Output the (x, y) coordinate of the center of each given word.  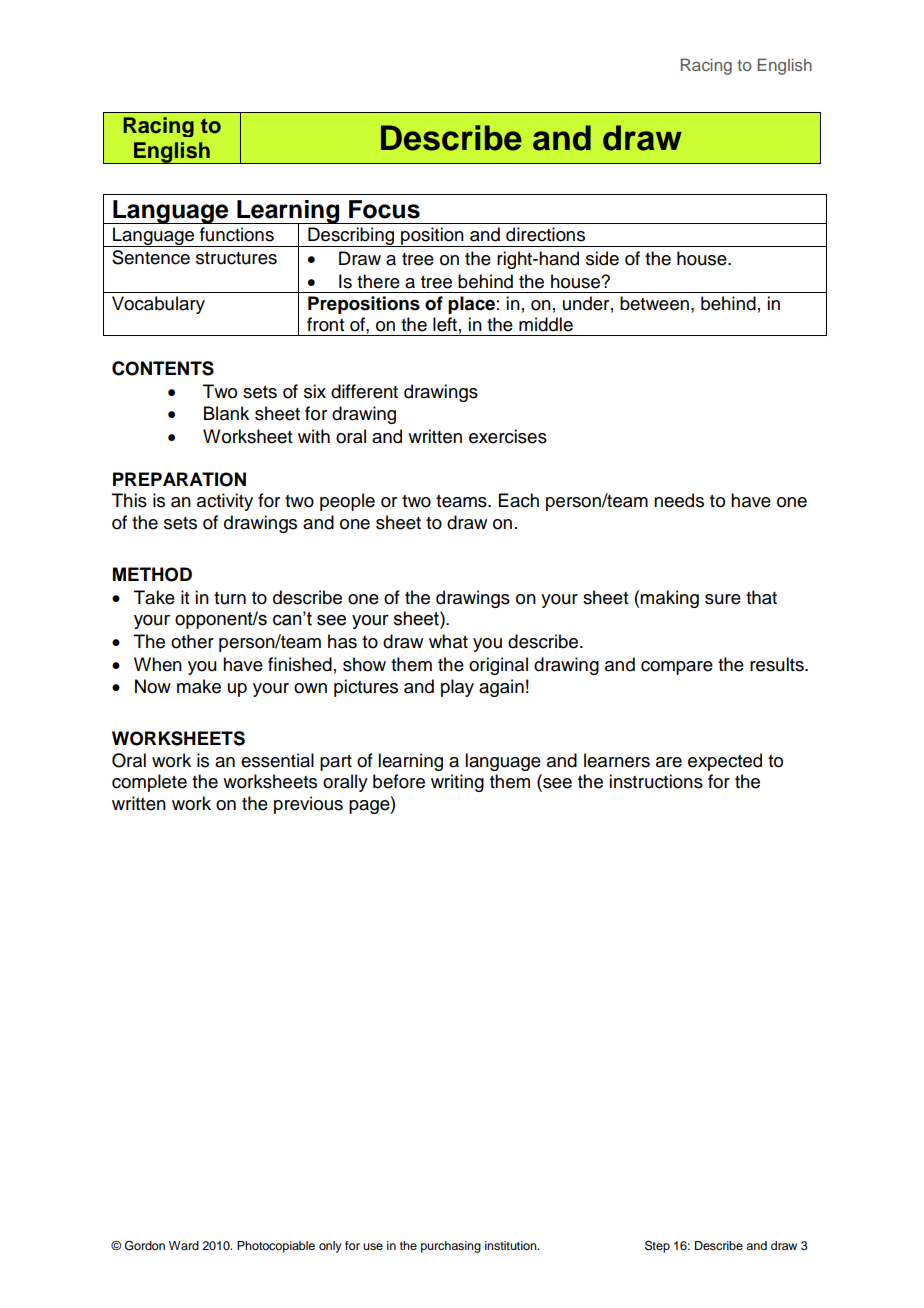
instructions (656, 781)
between (654, 303)
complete (149, 783)
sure (723, 599)
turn (230, 598)
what (448, 641)
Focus (384, 209)
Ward (184, 1245)
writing (457, 783)
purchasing (451, 1247)
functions (237, 234)
